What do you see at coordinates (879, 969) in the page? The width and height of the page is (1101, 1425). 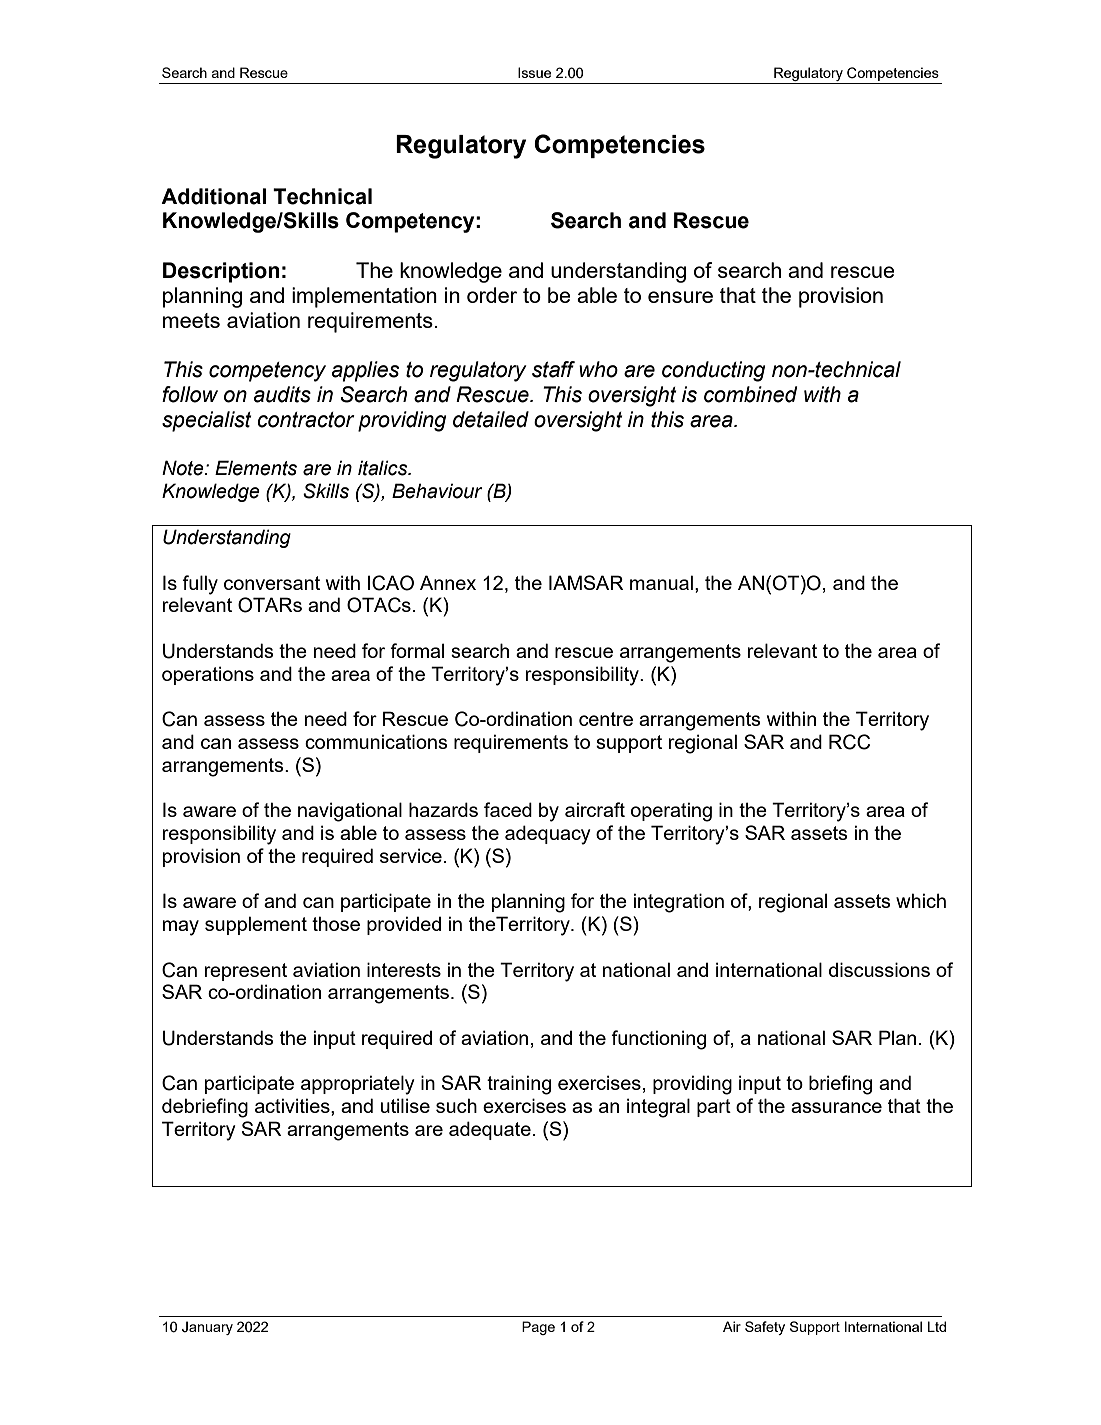 I see `discussions` at bounding box center [879, 969].
